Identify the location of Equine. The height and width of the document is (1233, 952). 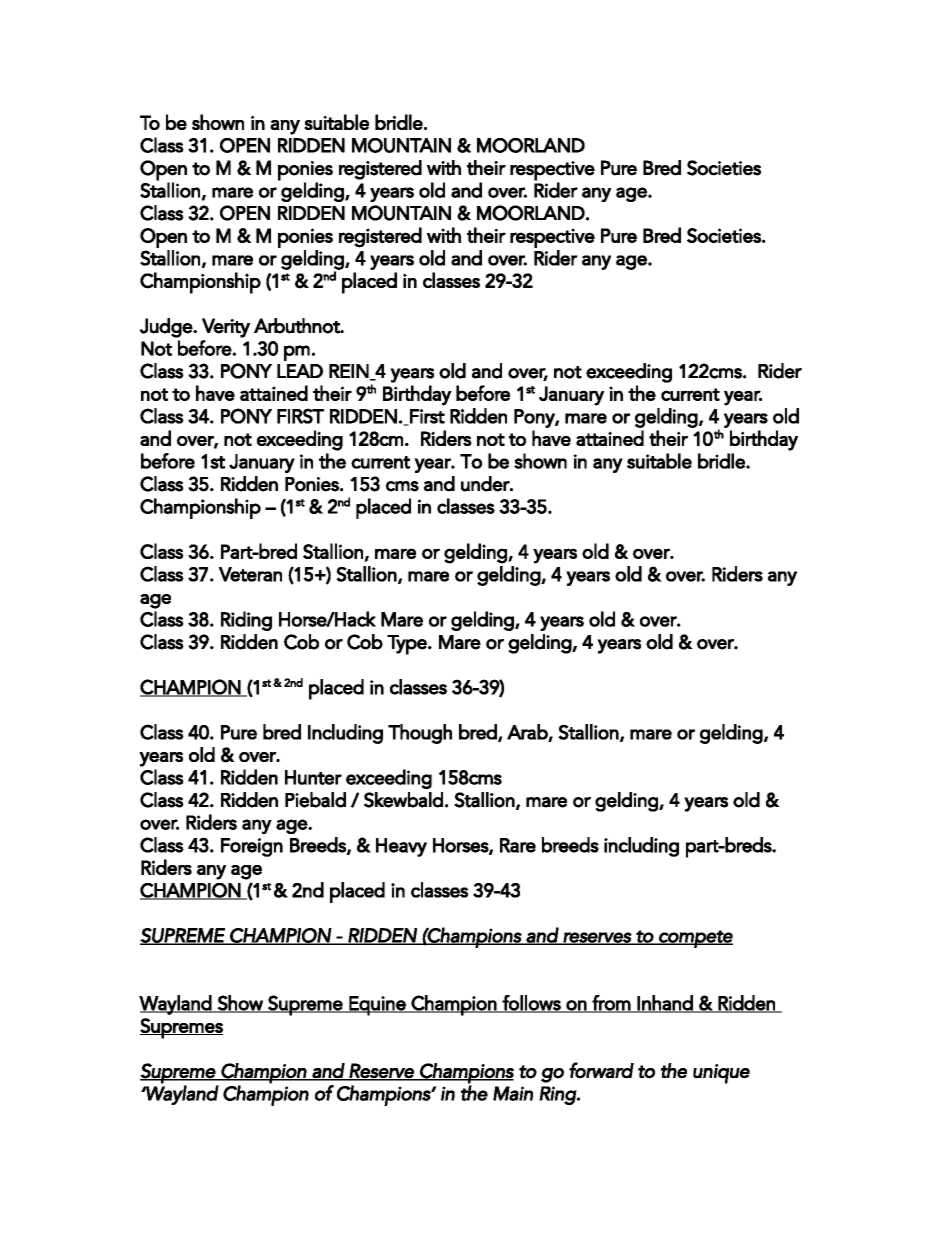
(377, 1006).
